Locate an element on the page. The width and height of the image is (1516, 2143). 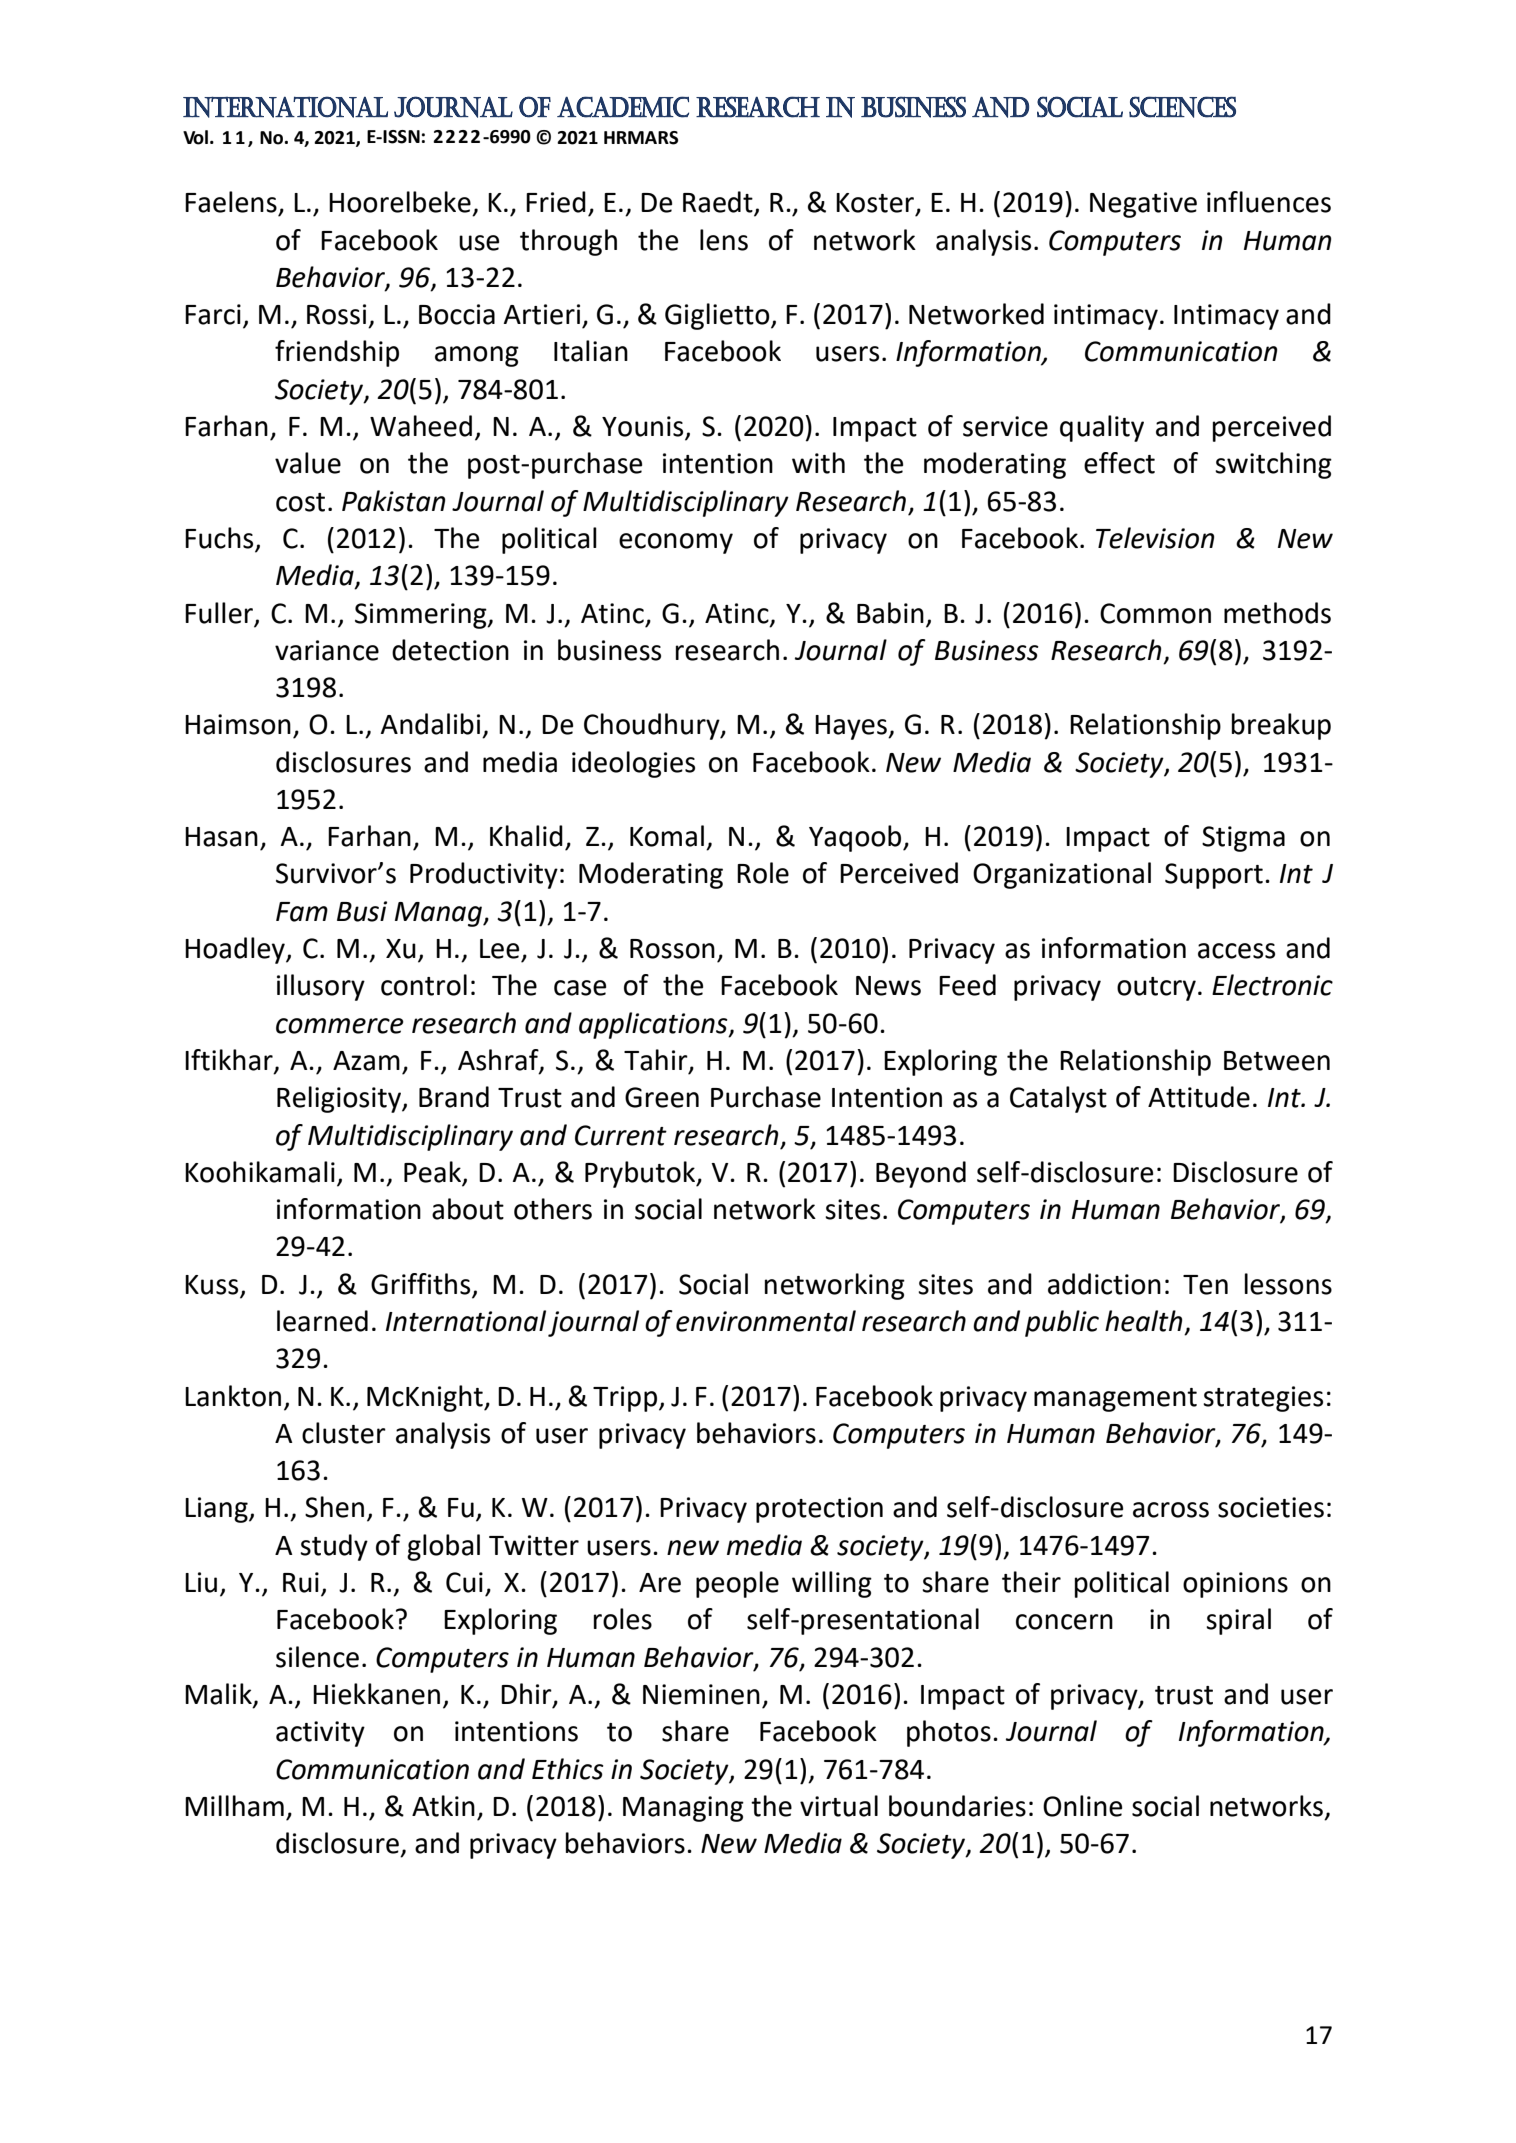
virtual is located at coordinates (839, 1806).
